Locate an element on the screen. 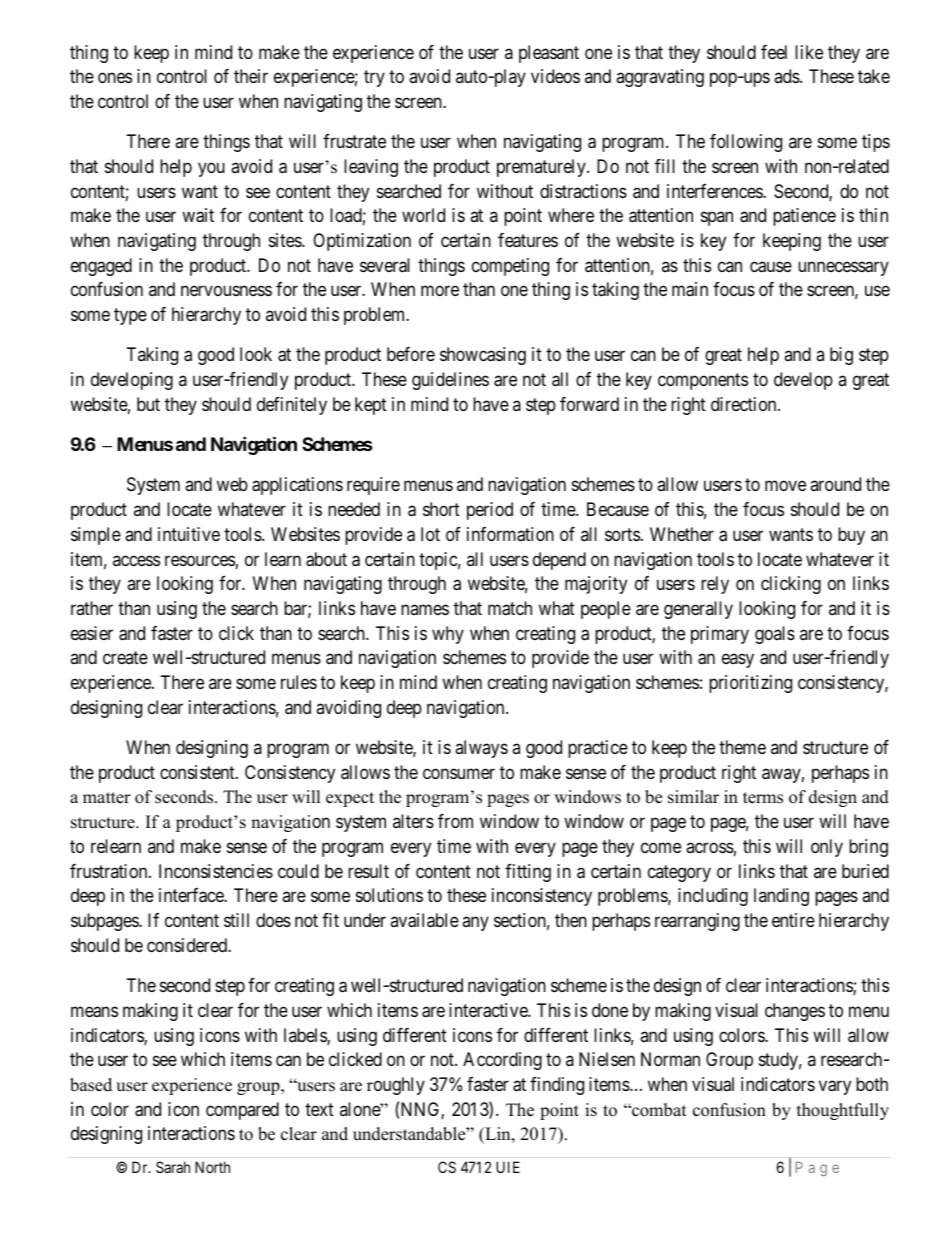  type is located at coordinates (130, 316).
